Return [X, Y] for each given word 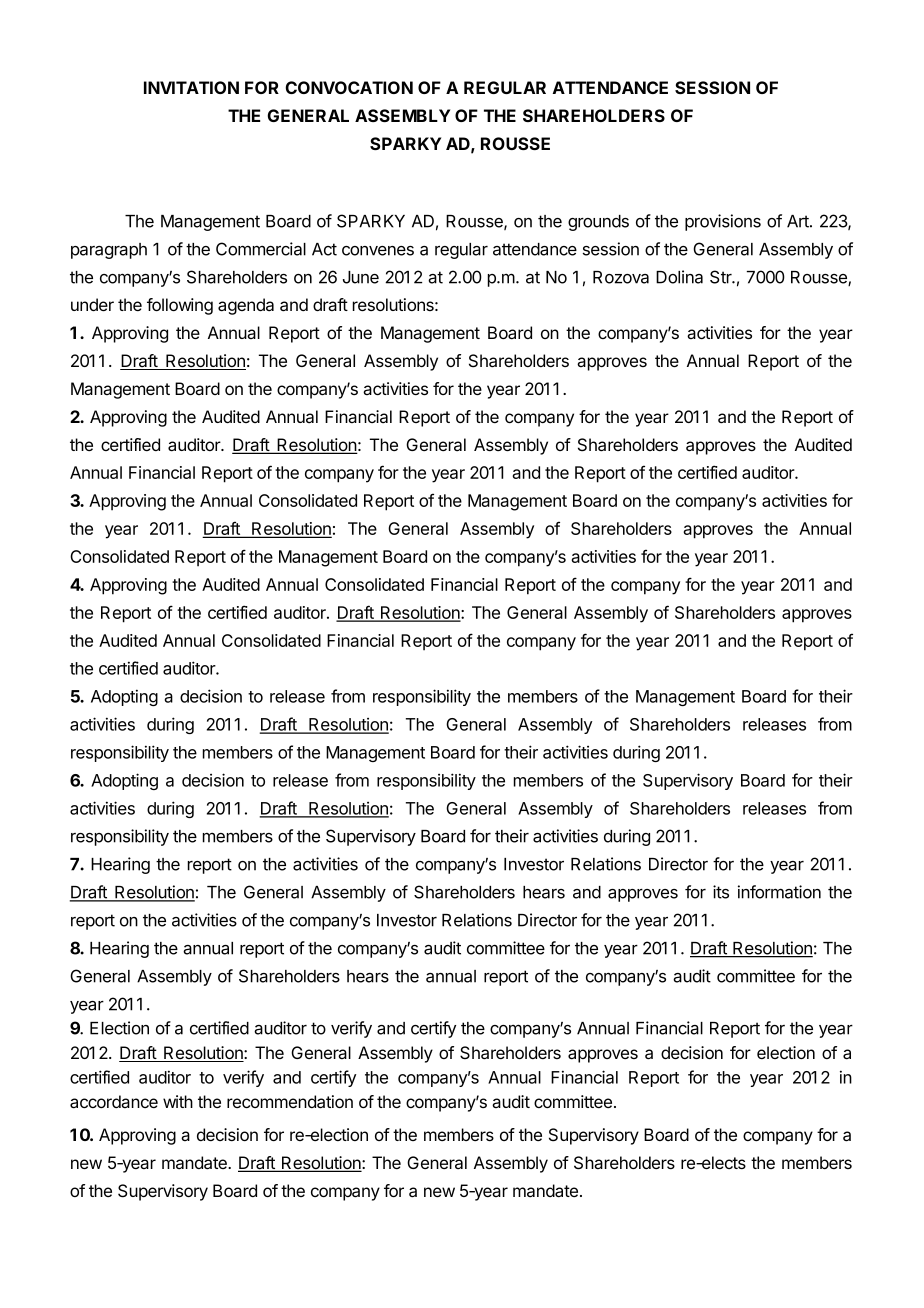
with [178, 1101]
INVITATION [191, 87]
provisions [723, 222]
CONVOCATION [349, 87]
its [721, 892]
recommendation [290, 1102]
